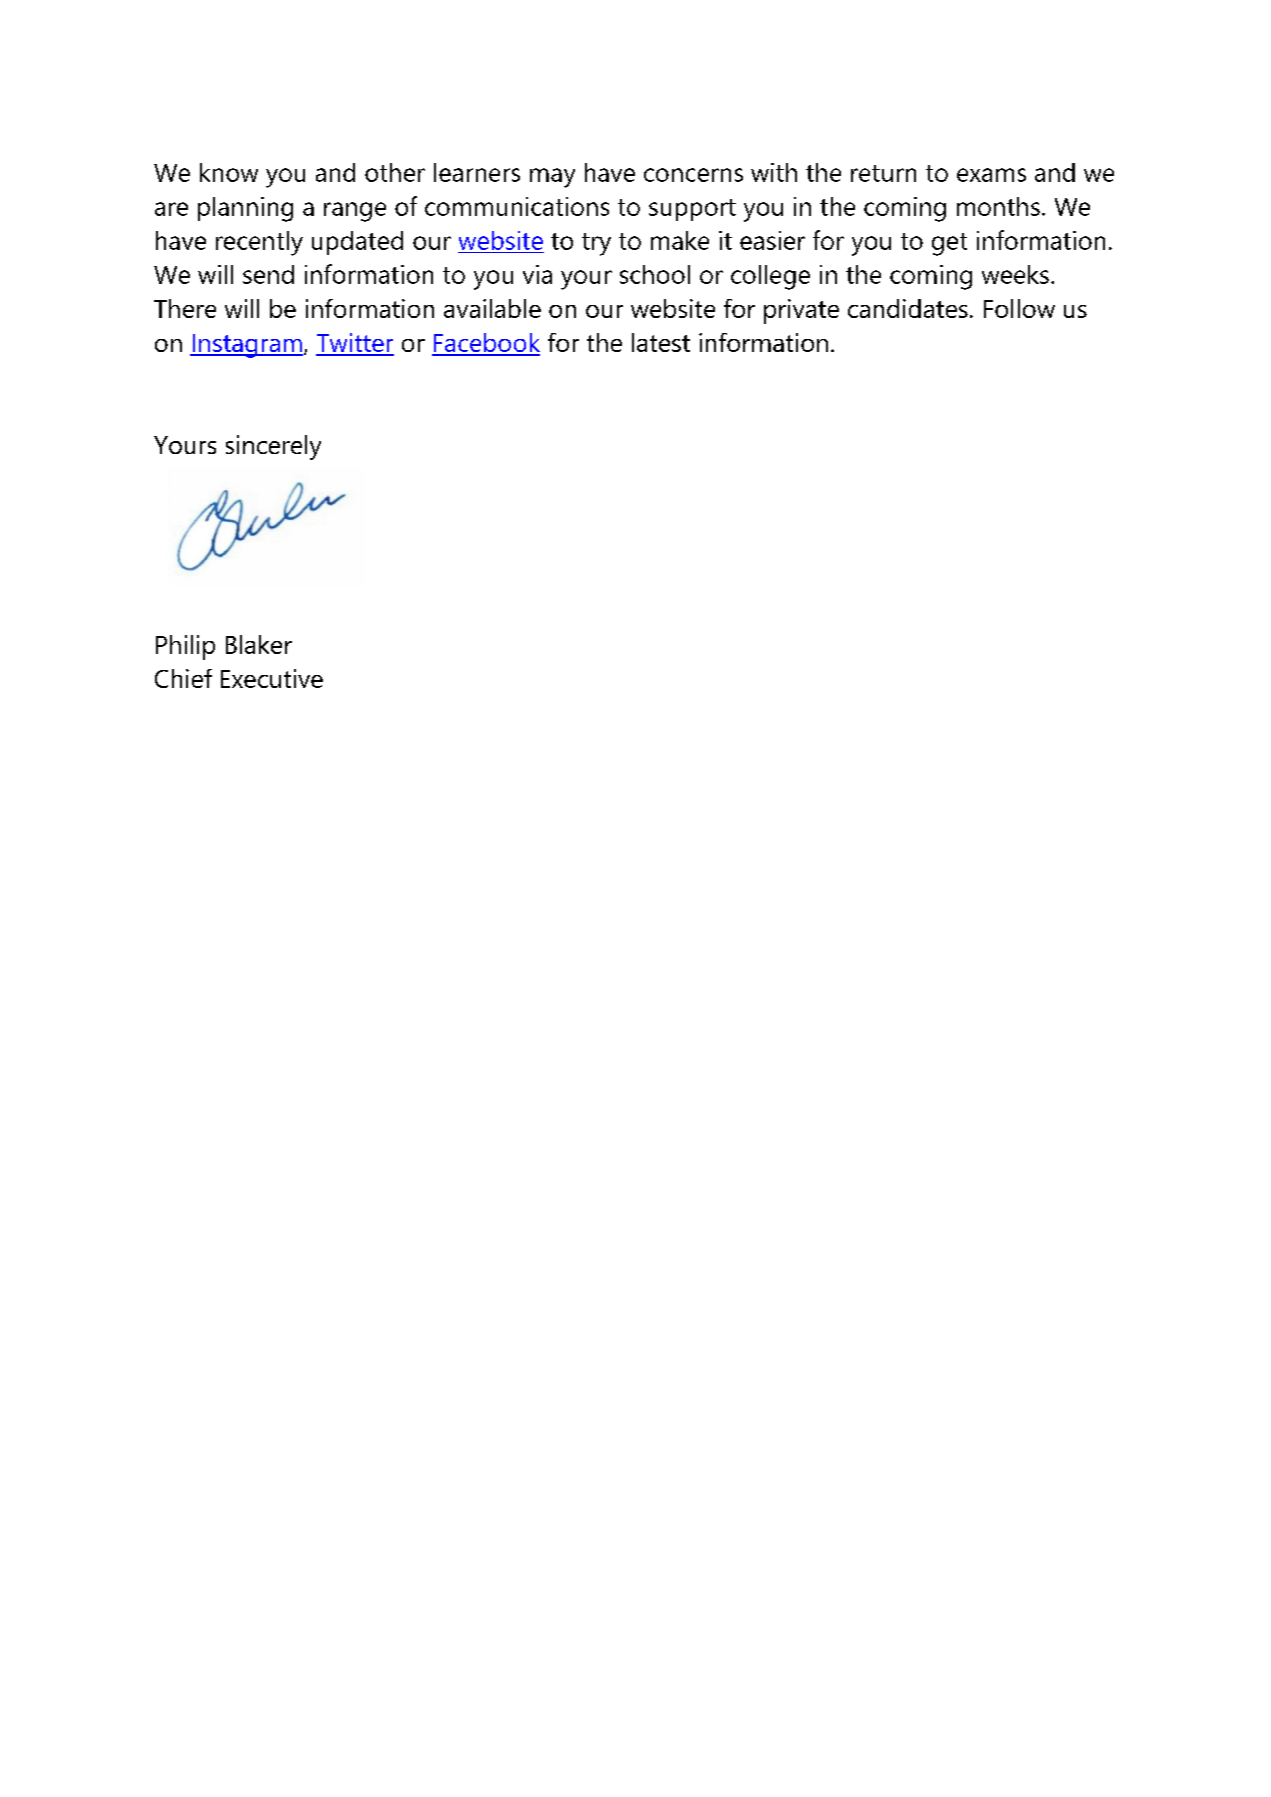  I want to click on return, so click(883, 173).
